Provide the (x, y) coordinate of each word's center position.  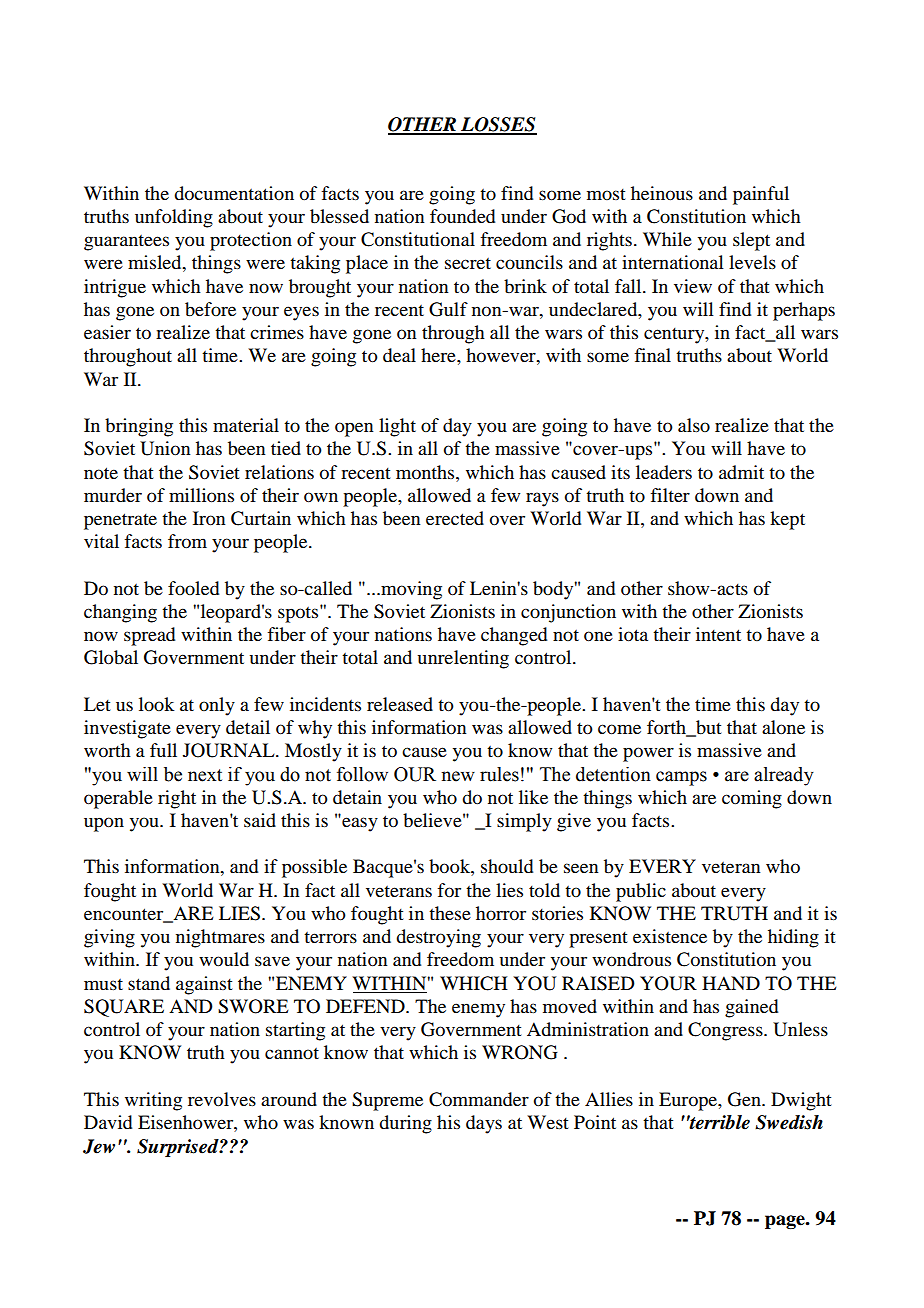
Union (165, 448)
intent (718, 634)
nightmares (220, 938)
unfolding (174, 218)
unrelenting (463, 659)
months (426, 472)
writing (153, 1101)
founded (462, 216)
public (641, 892)
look (157, 704)
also (694, 425)
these (450, 913)
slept (751, 241)
